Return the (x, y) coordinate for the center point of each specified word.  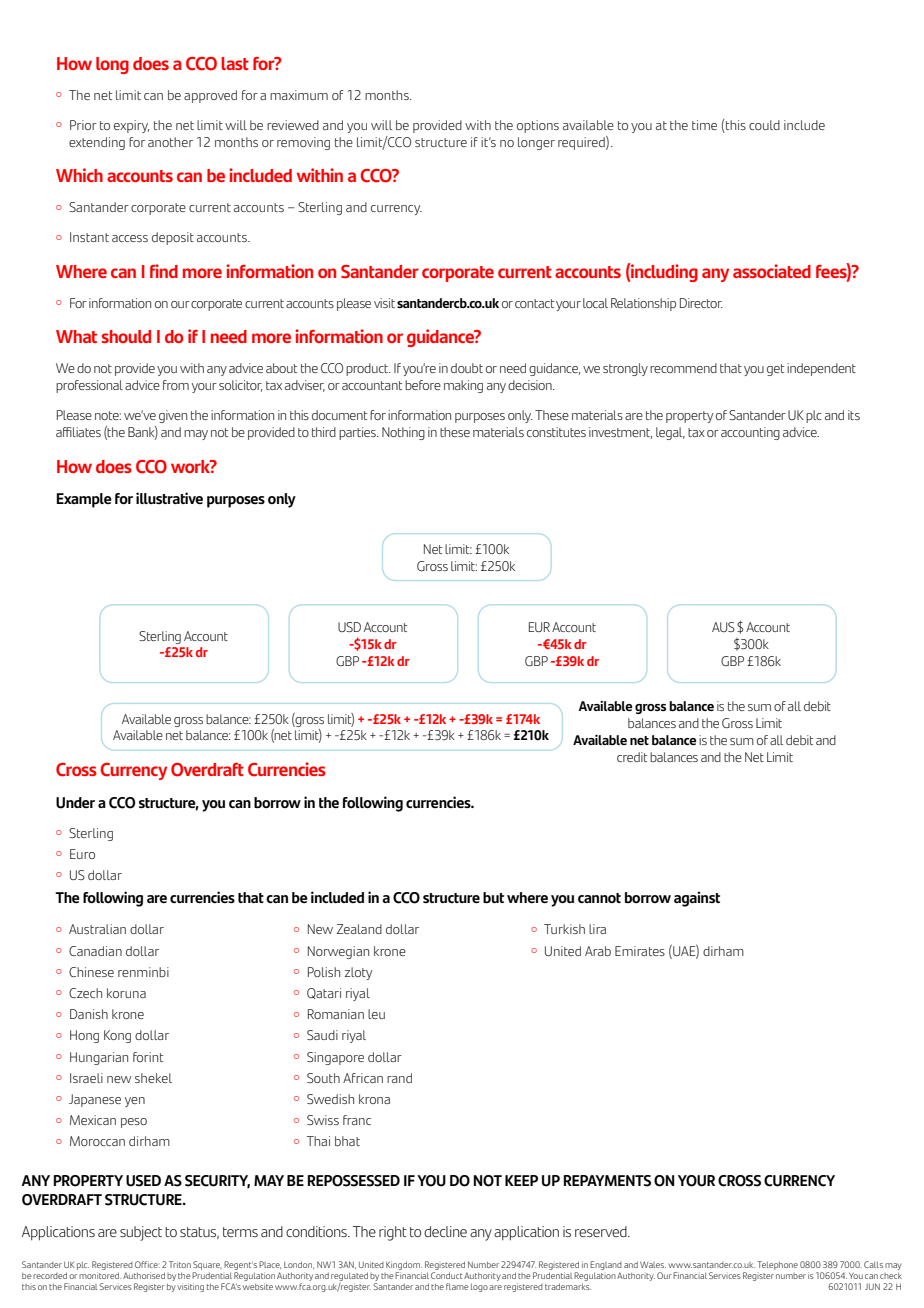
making (463, 386)
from (176, 385)
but (493, 897)
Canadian (95, 951)
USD (349, 627)
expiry (131, 126)
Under (75, 803)
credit (632, 757)
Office (147, 1264)
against (697, 899)
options (538, 126)
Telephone (777, 1265)
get (775, 370)
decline (445, 1231)
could (764, 125)
